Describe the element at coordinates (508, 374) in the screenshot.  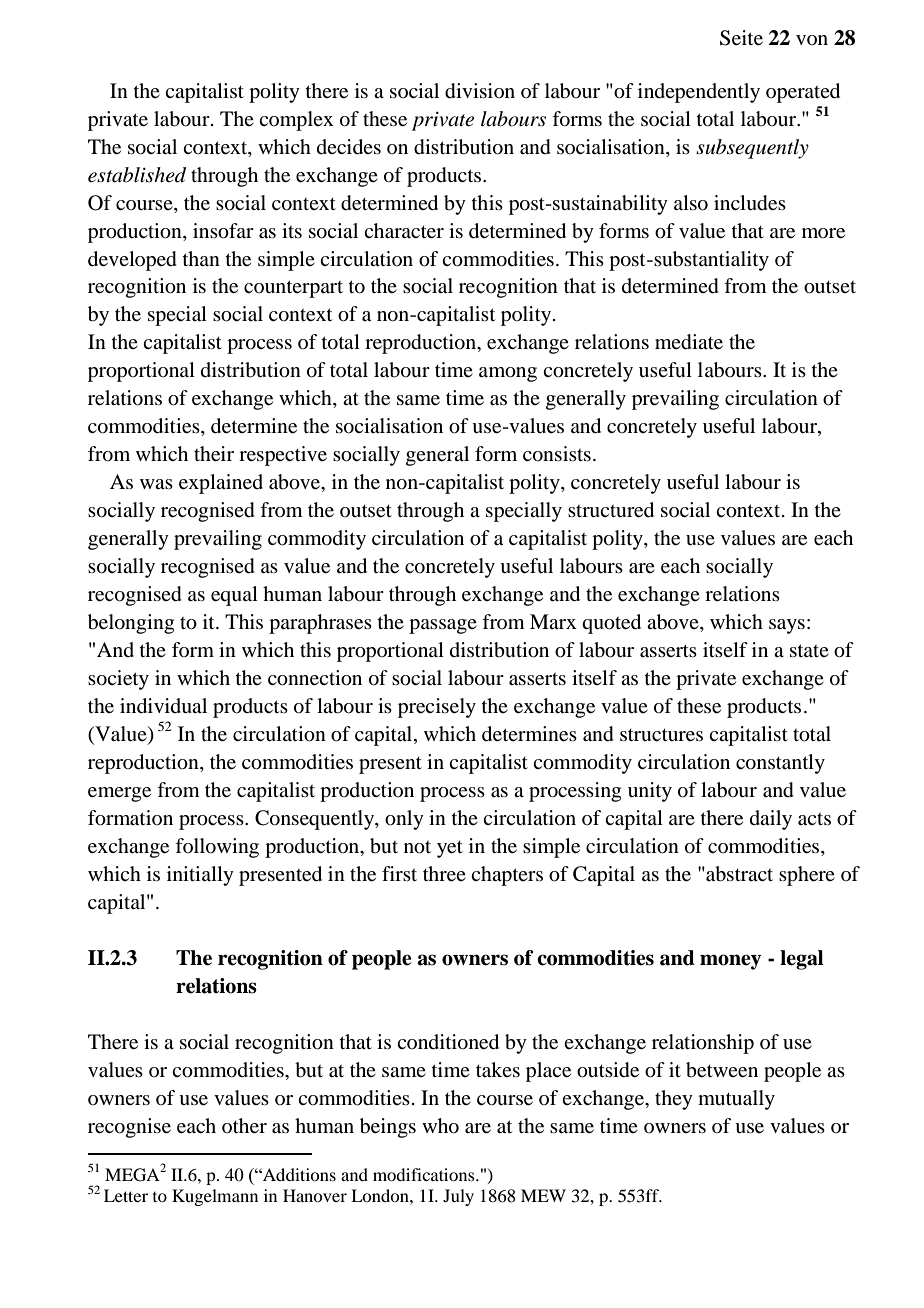
I see `among` at that location.
